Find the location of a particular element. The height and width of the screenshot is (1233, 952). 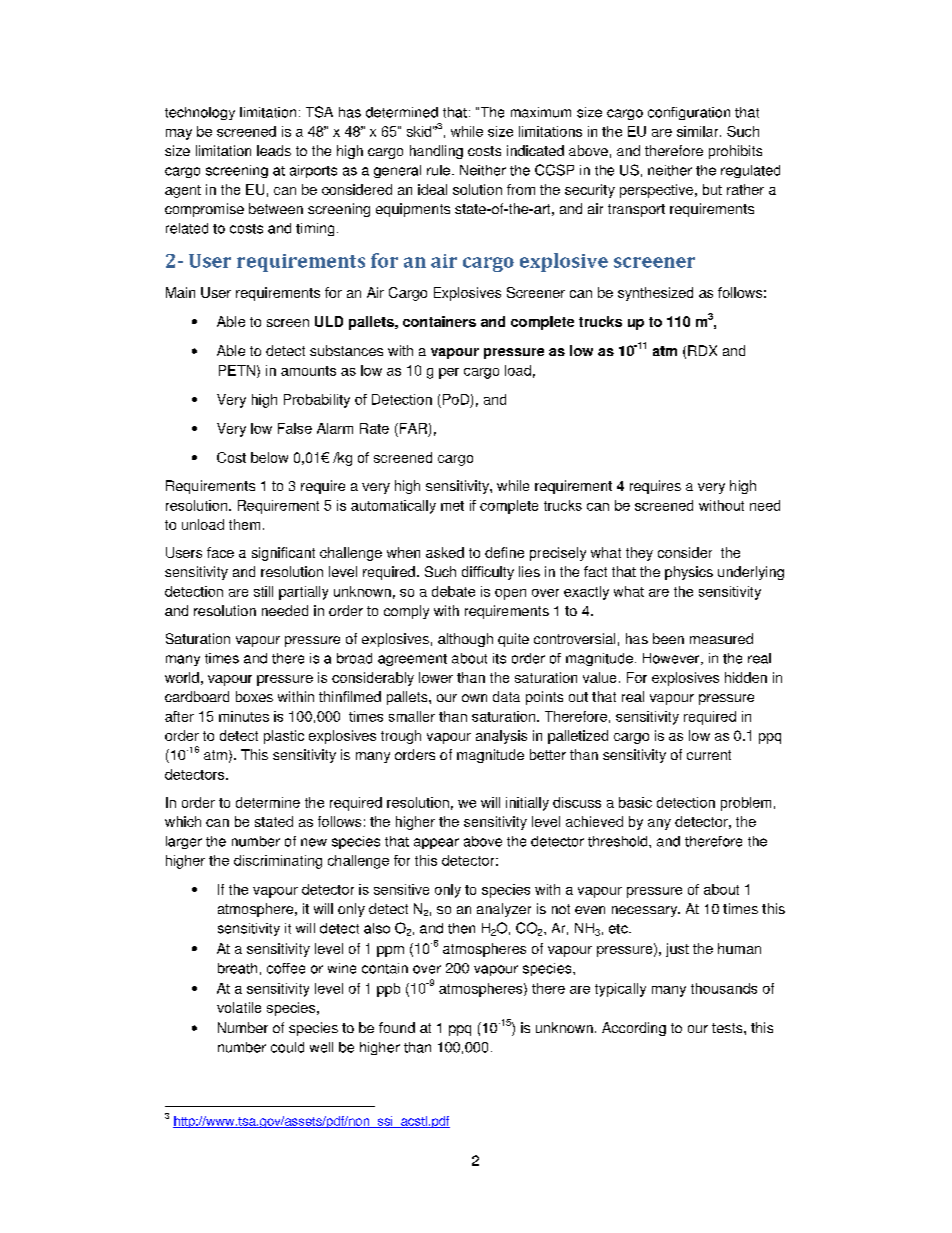

similar is located at coordinates (699, 131).
